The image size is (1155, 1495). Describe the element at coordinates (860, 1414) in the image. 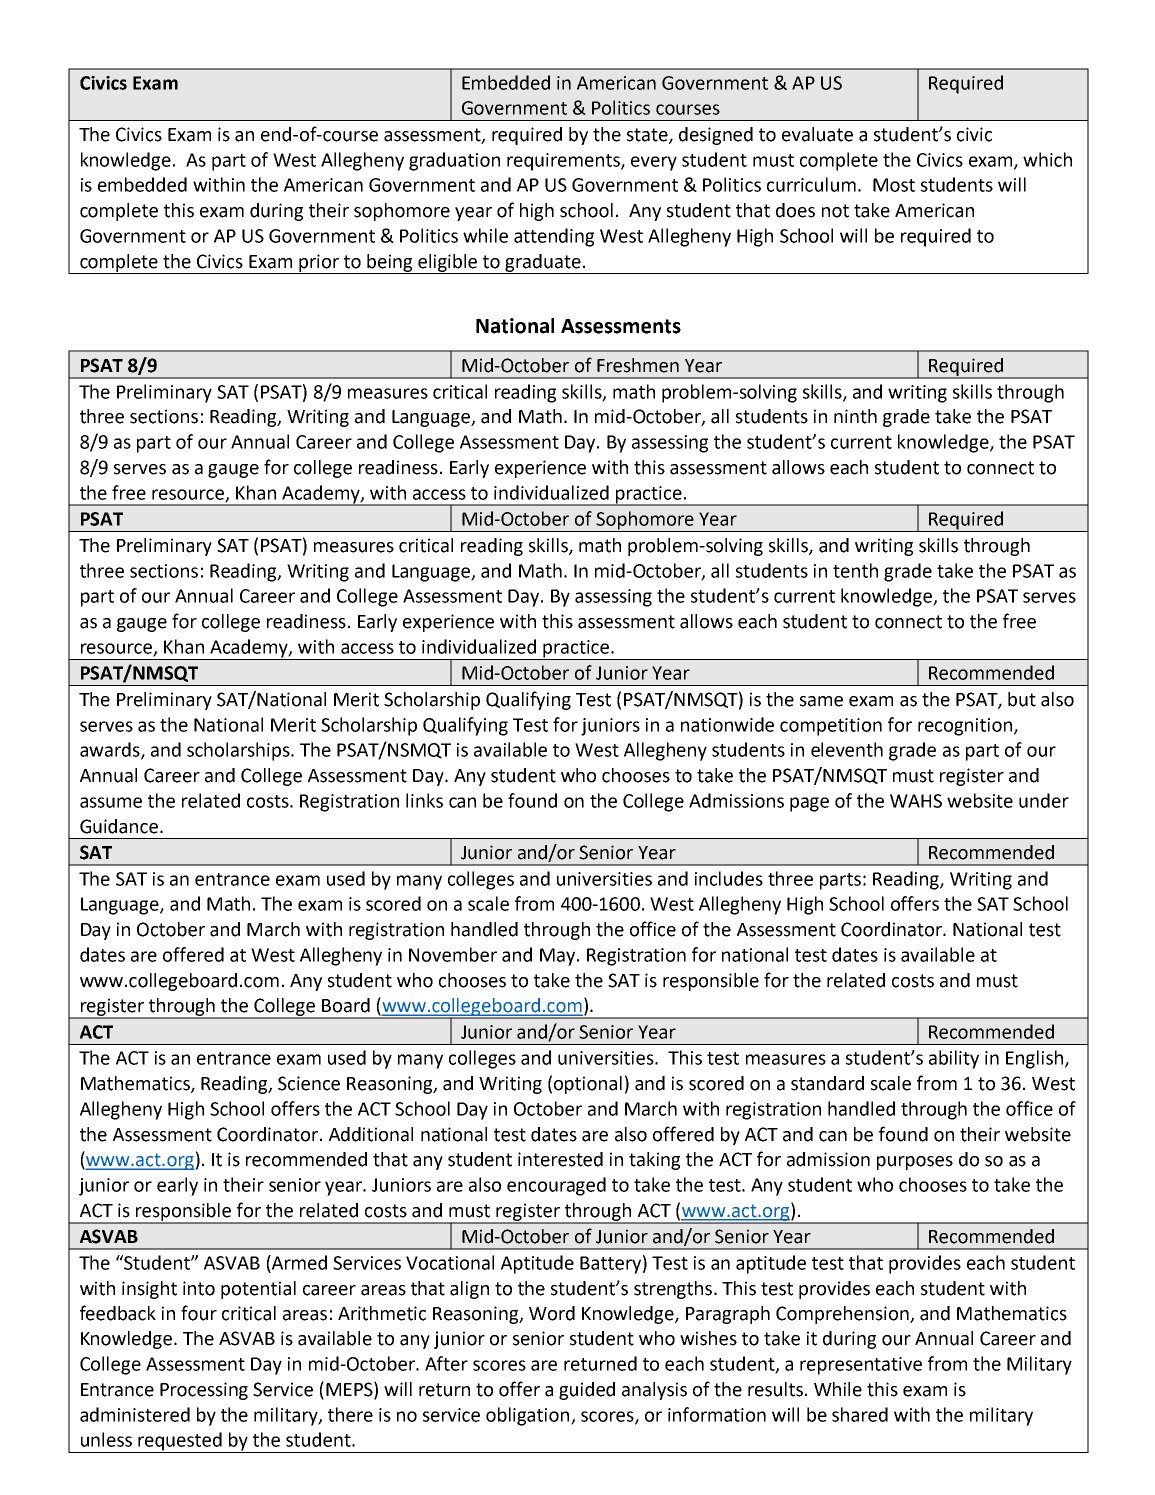

I see `shared` at that location.
